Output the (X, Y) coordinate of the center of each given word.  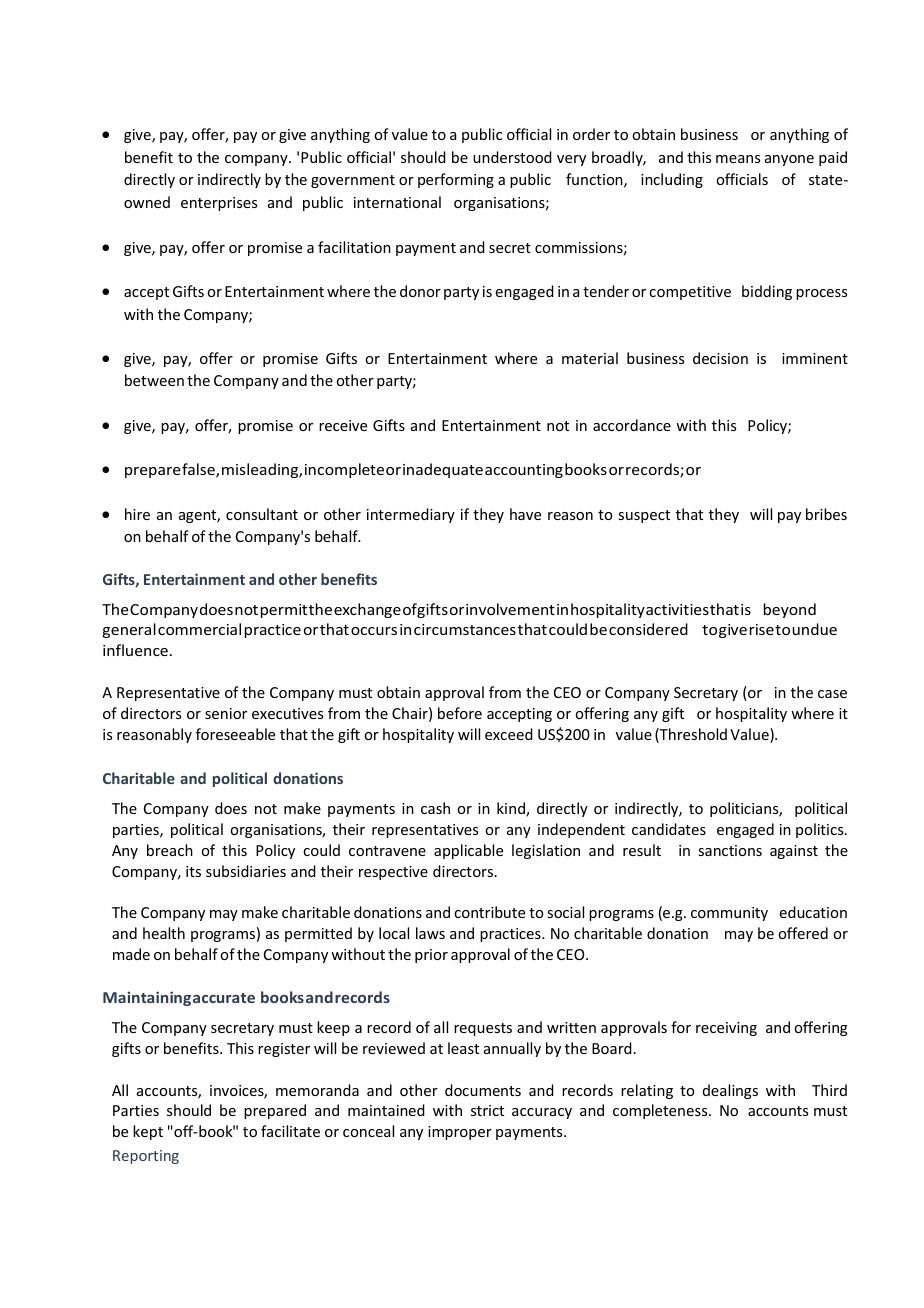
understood (512, 157)
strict (487, 1110)
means (738, 159)
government (353, 181)
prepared (275, 1111)
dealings (730, 1091)
